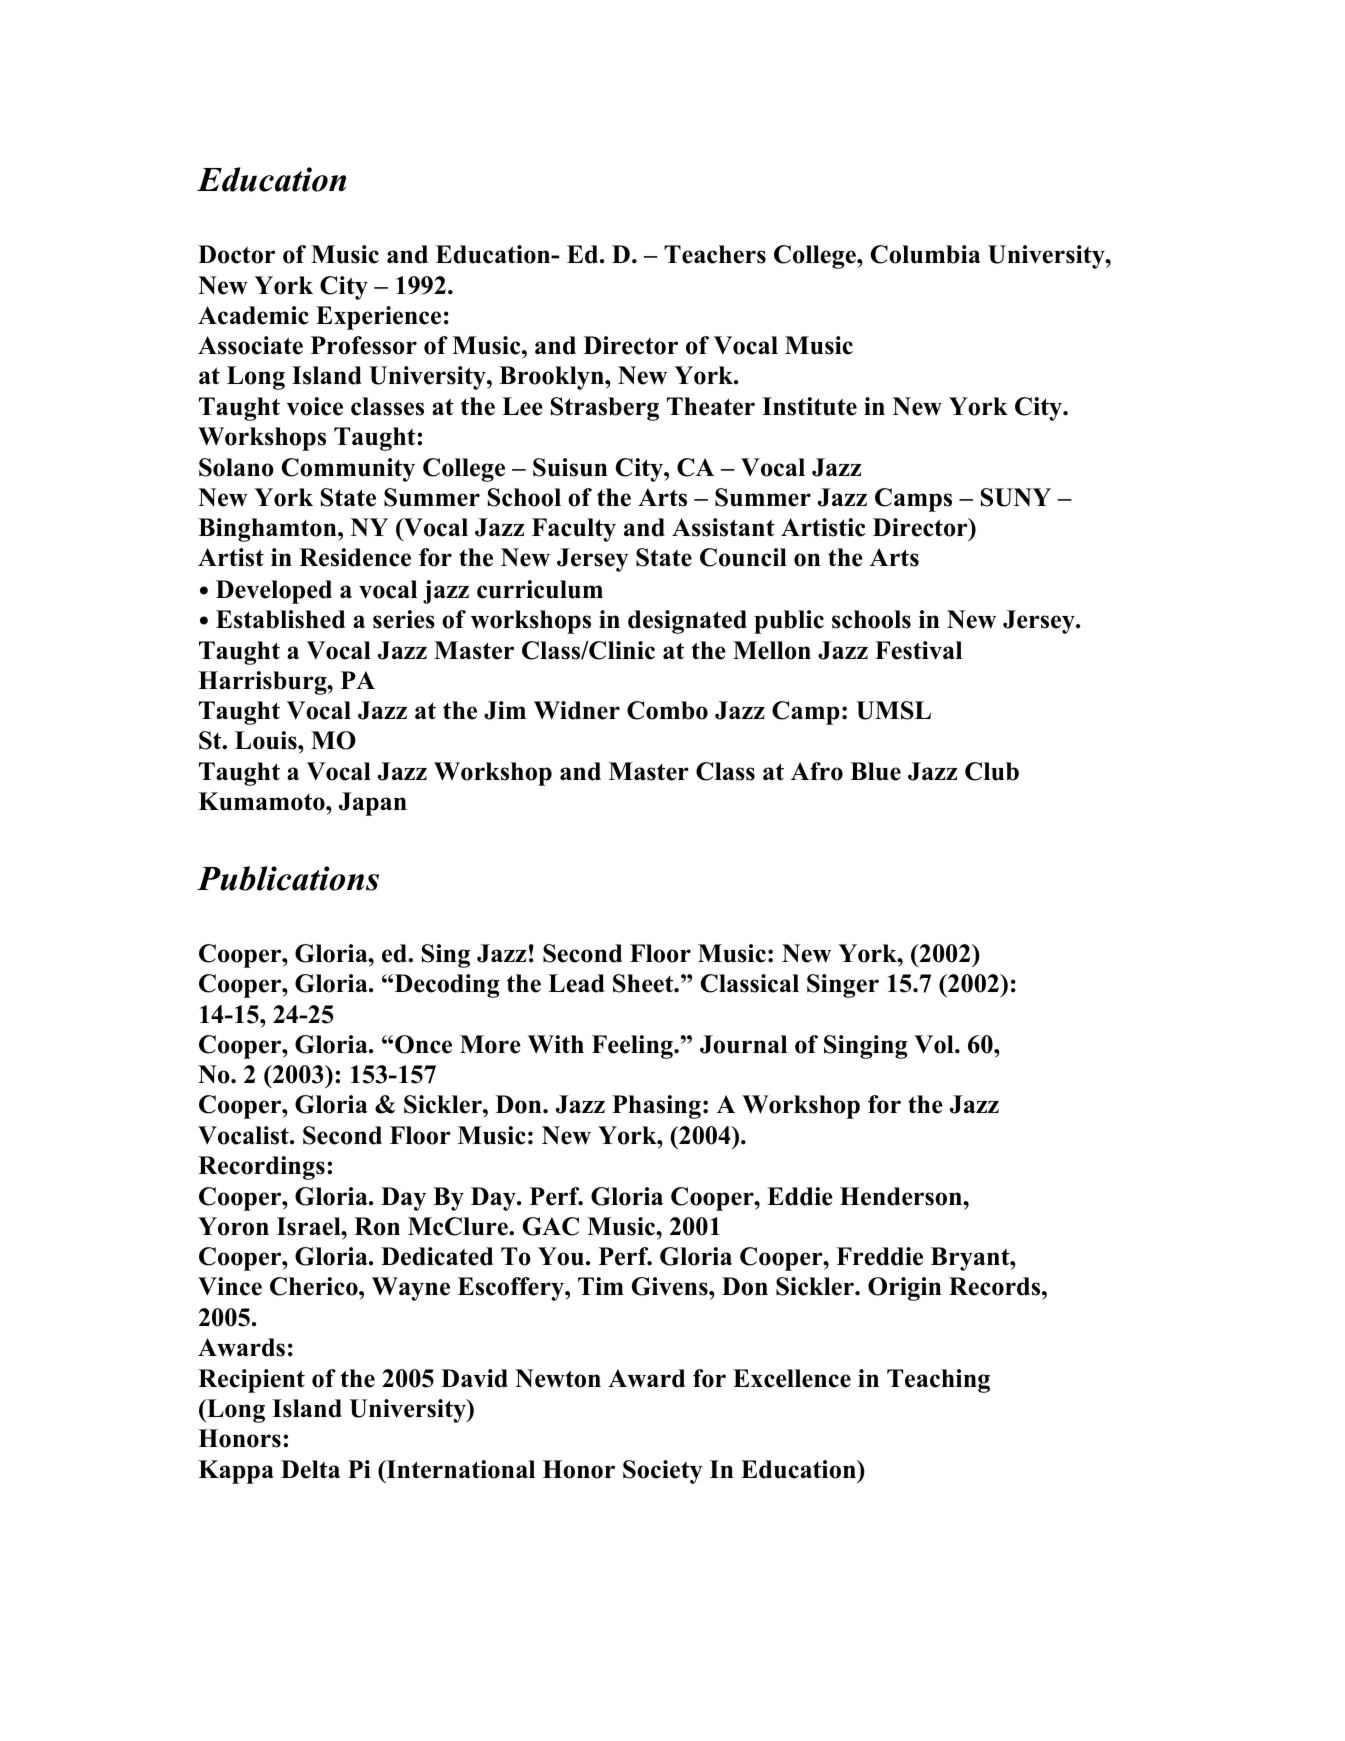  Describe the element at coordinates (935, 1044) in the screenshot. I see `Vol` at that location.
